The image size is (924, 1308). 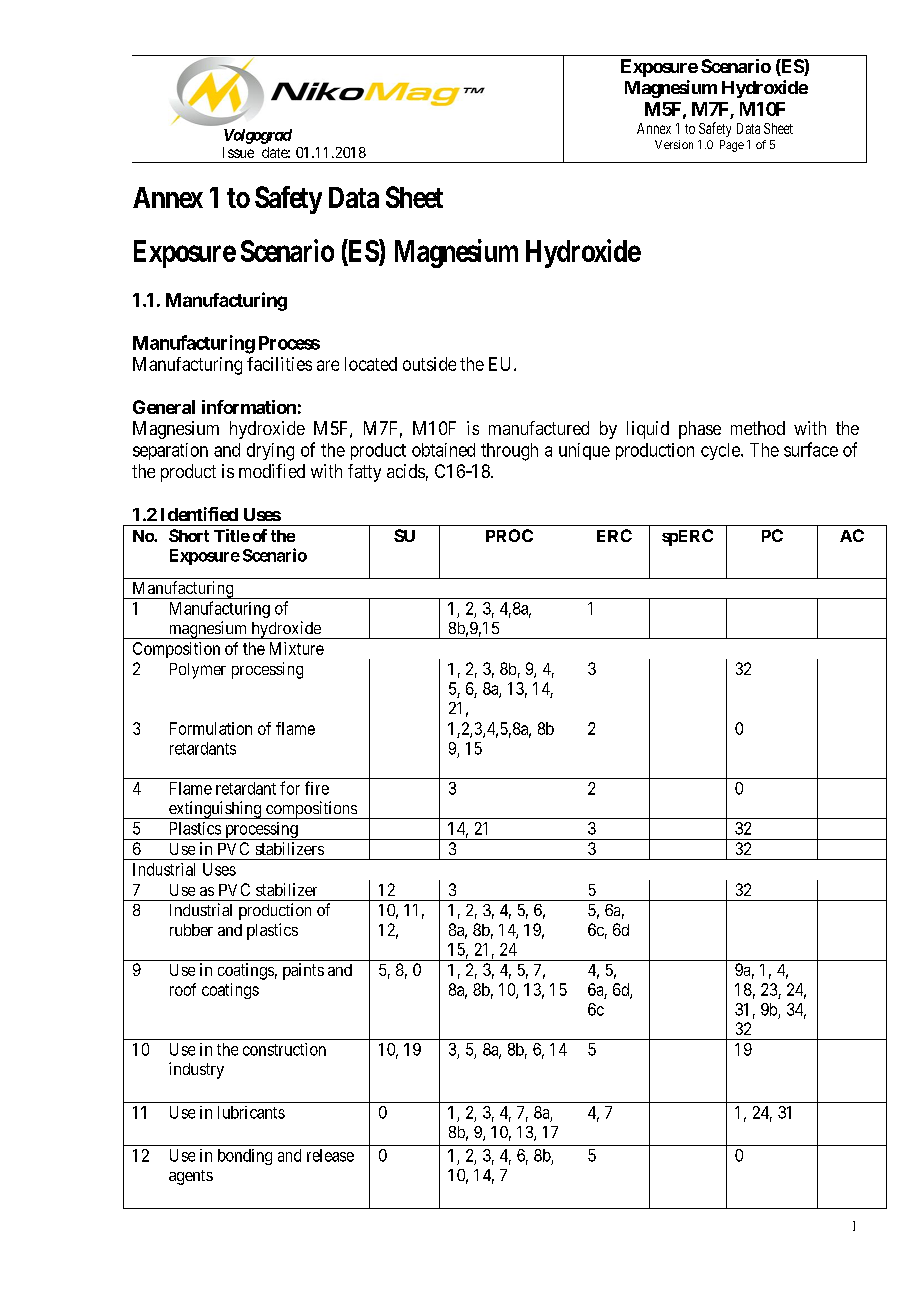 What do you see at coordinates (198, 671) in the screenshot?
I see `Polymer` at bounding box center [198, 671].
